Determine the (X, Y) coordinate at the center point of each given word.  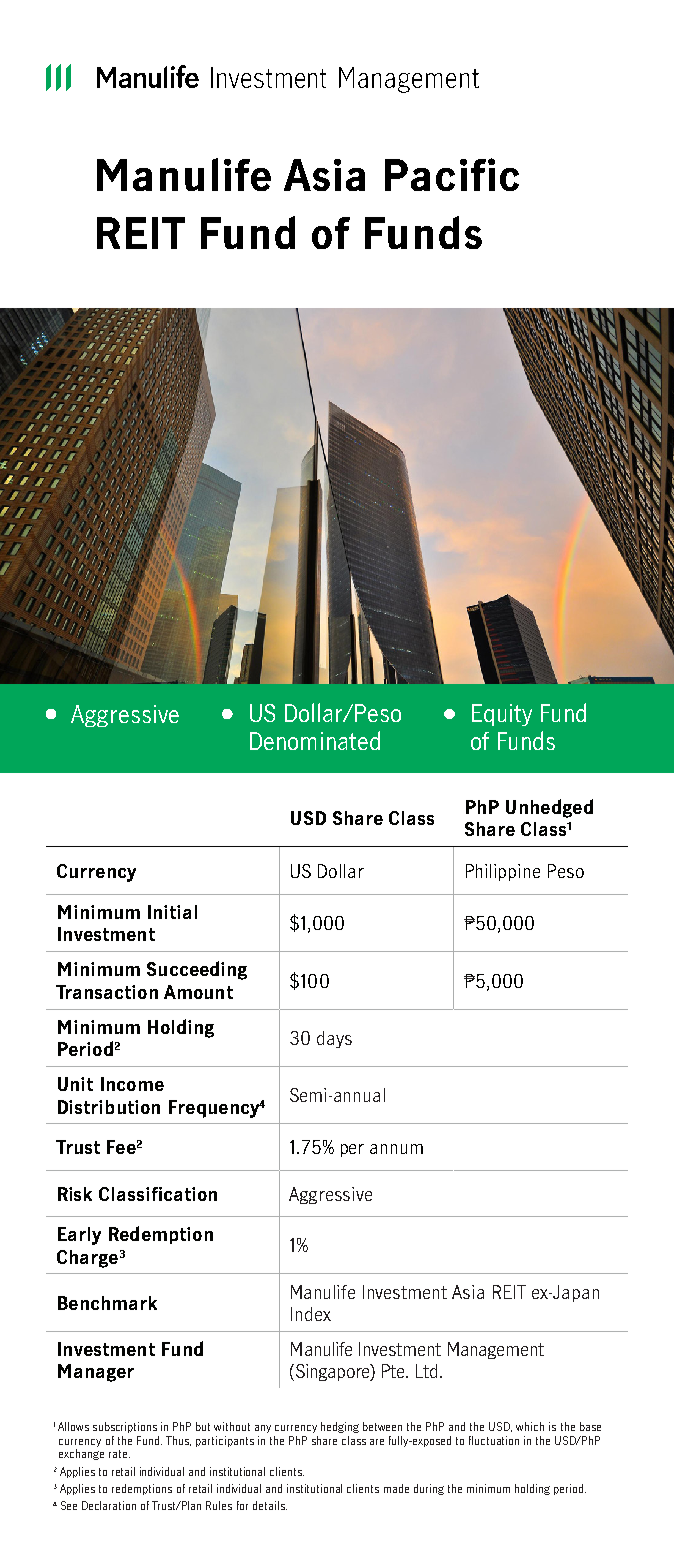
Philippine (503, 872)
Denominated (315, 740)
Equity (502, 715)
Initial (172, 912)
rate (119, 1454)
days (334, 1039)
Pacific (452, 174)
